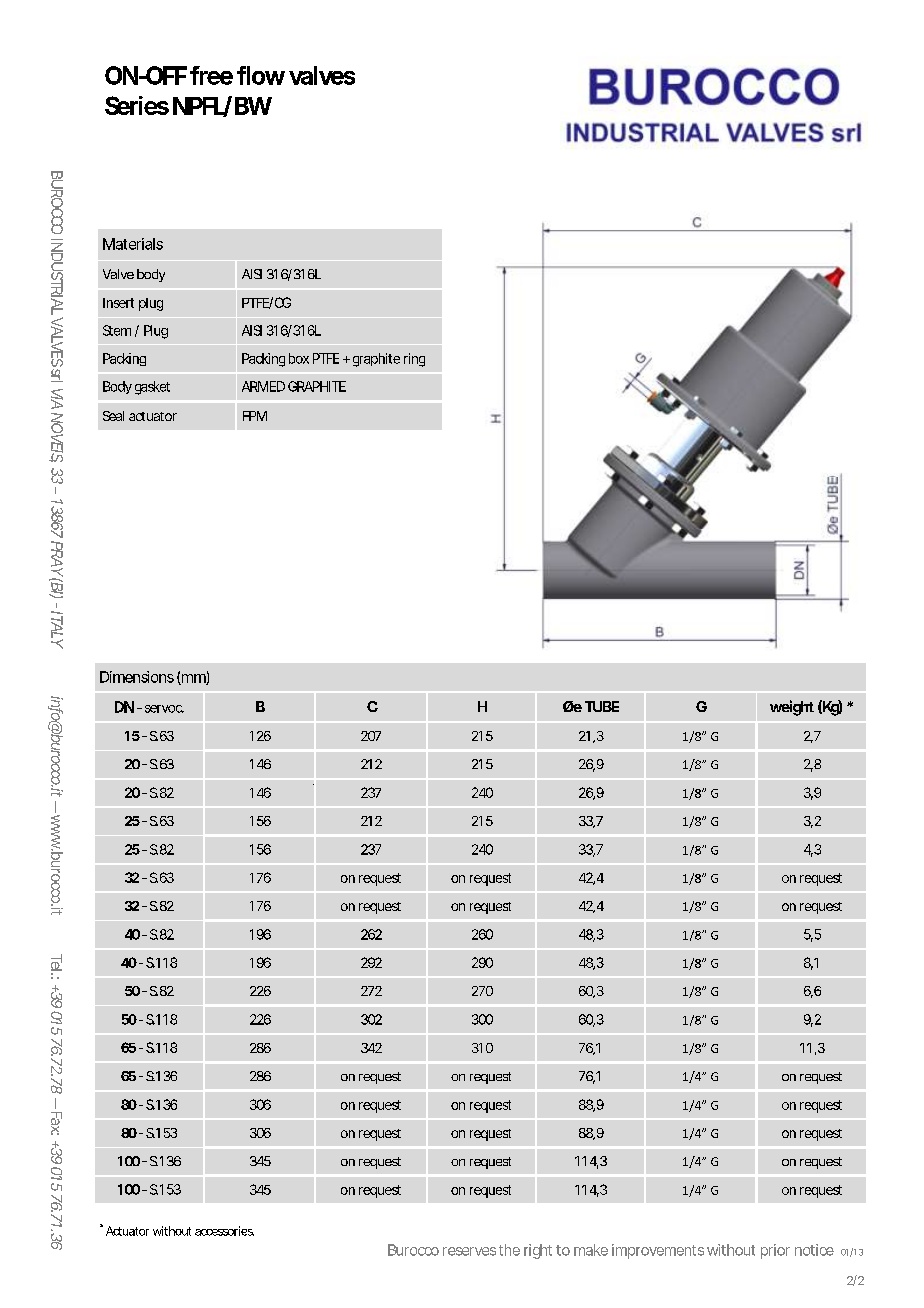 The height and width of the page is (1308, 924). What do you see at coordinates (792, 708) in the page?
I see `weight` at bounding box center [792, 708].
